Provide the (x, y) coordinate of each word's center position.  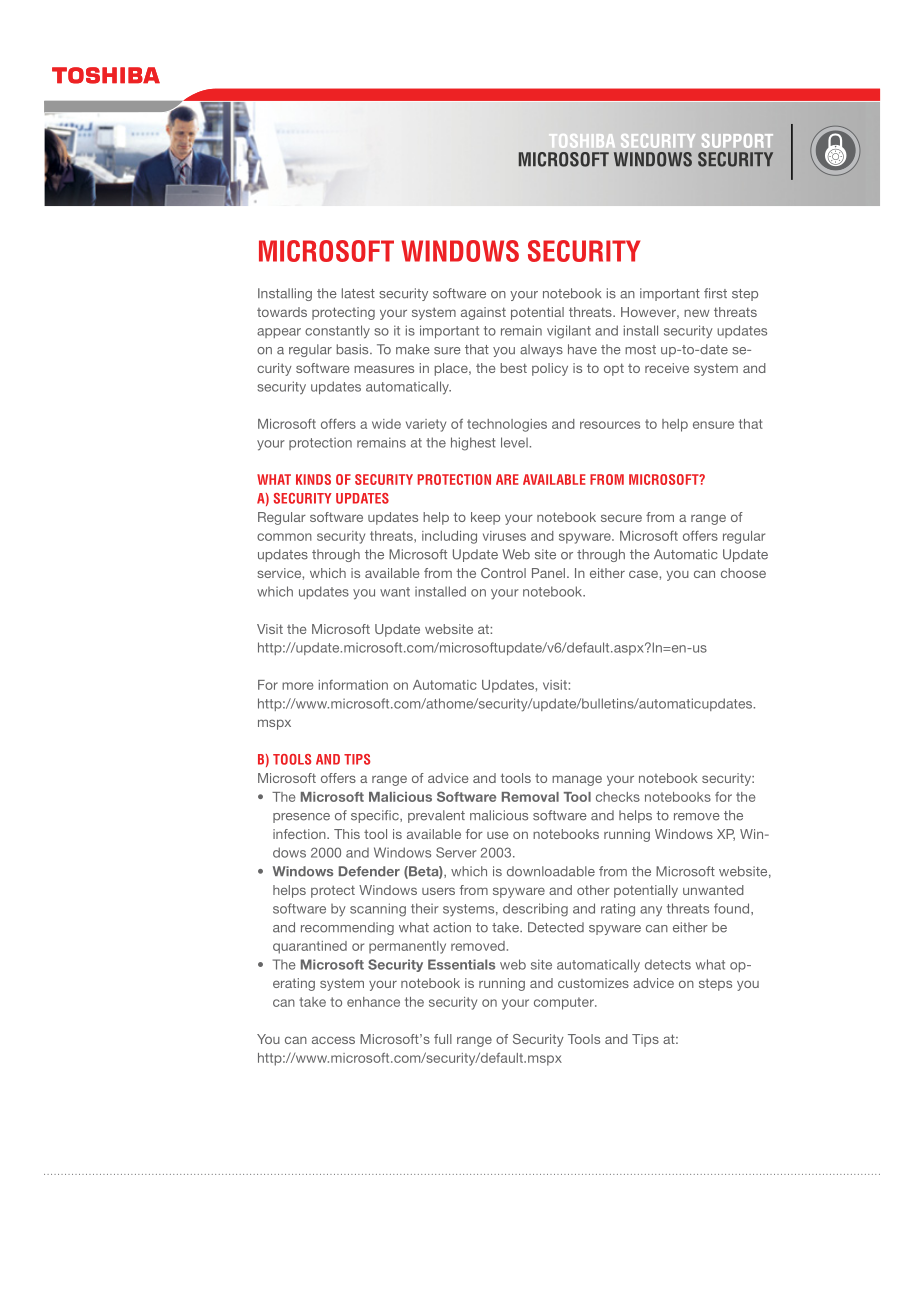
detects (668, 965)
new (697, 313)
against (483, 313)
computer (565, 1003)
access (333, 1040)
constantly (337, 332)
